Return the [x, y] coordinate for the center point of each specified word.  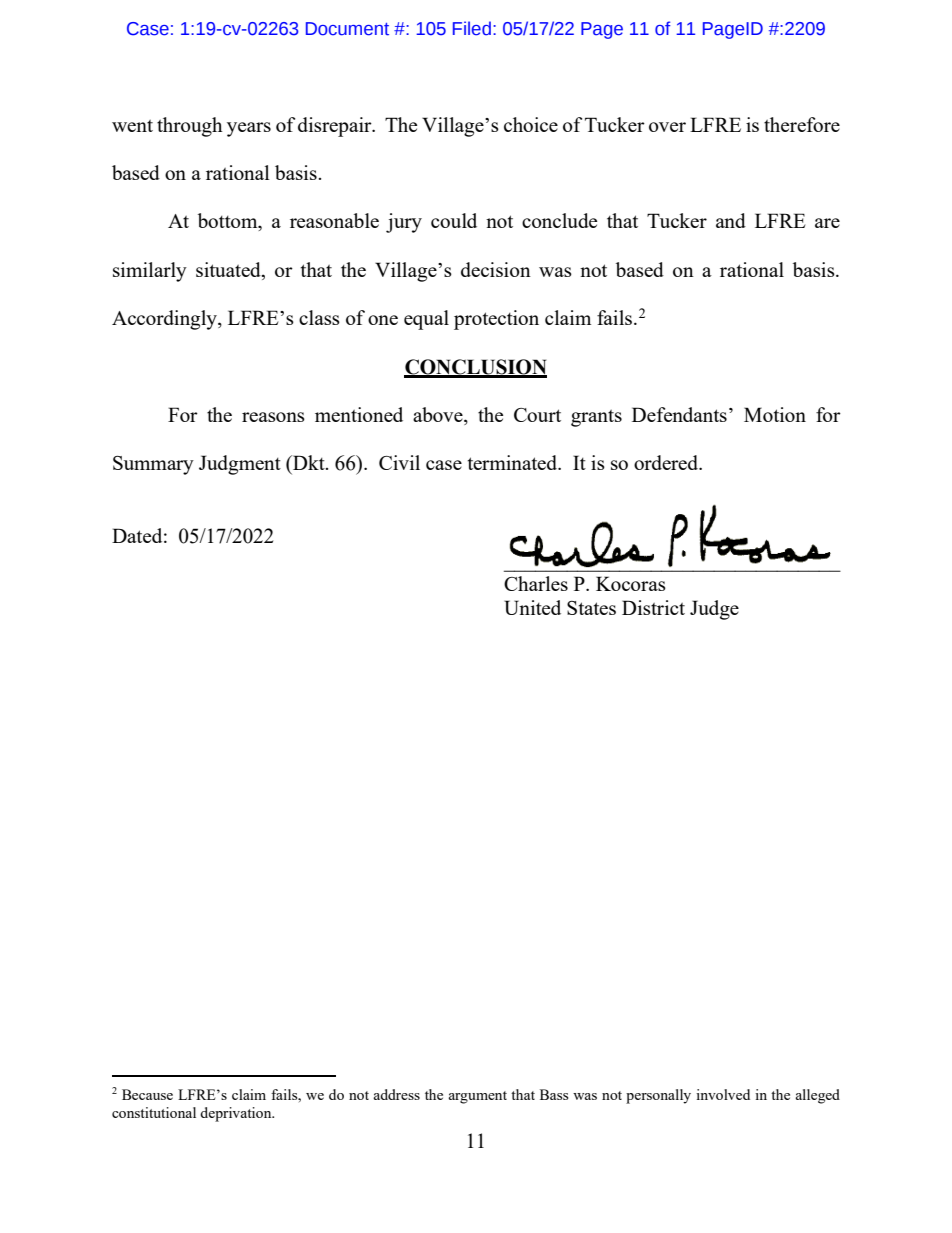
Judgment [240, 465]
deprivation [237, 1114]
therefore [802, 124]
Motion [775, 414]
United [532, 607]
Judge [714, 610]
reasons [273, 417]
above [439, 416]
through [190, 127]
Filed [472, 28]
